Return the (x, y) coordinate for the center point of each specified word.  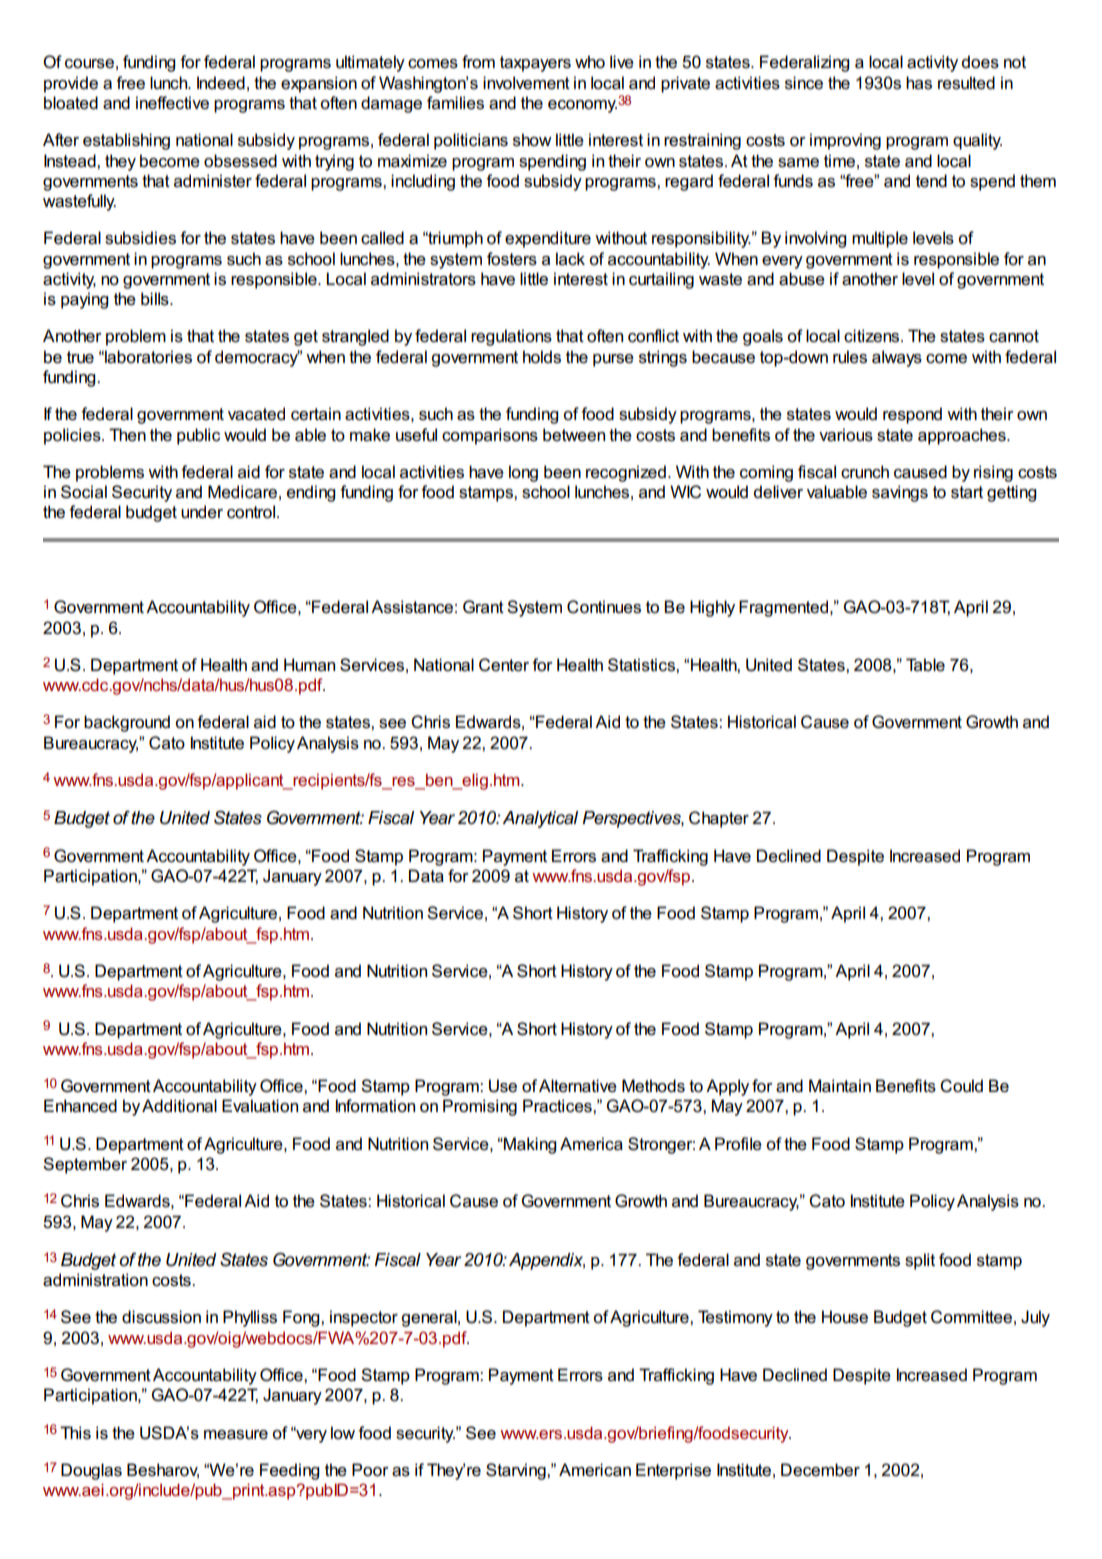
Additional (179, 1106)
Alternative (578, 1086)
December (820, 1470)
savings (900, 493)
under (202, 512)
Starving (517, 1471)
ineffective (172, 103)
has (919, 83)
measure (236, 1435)
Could (961, 1086)
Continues (604, 607)
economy (582, 106)
